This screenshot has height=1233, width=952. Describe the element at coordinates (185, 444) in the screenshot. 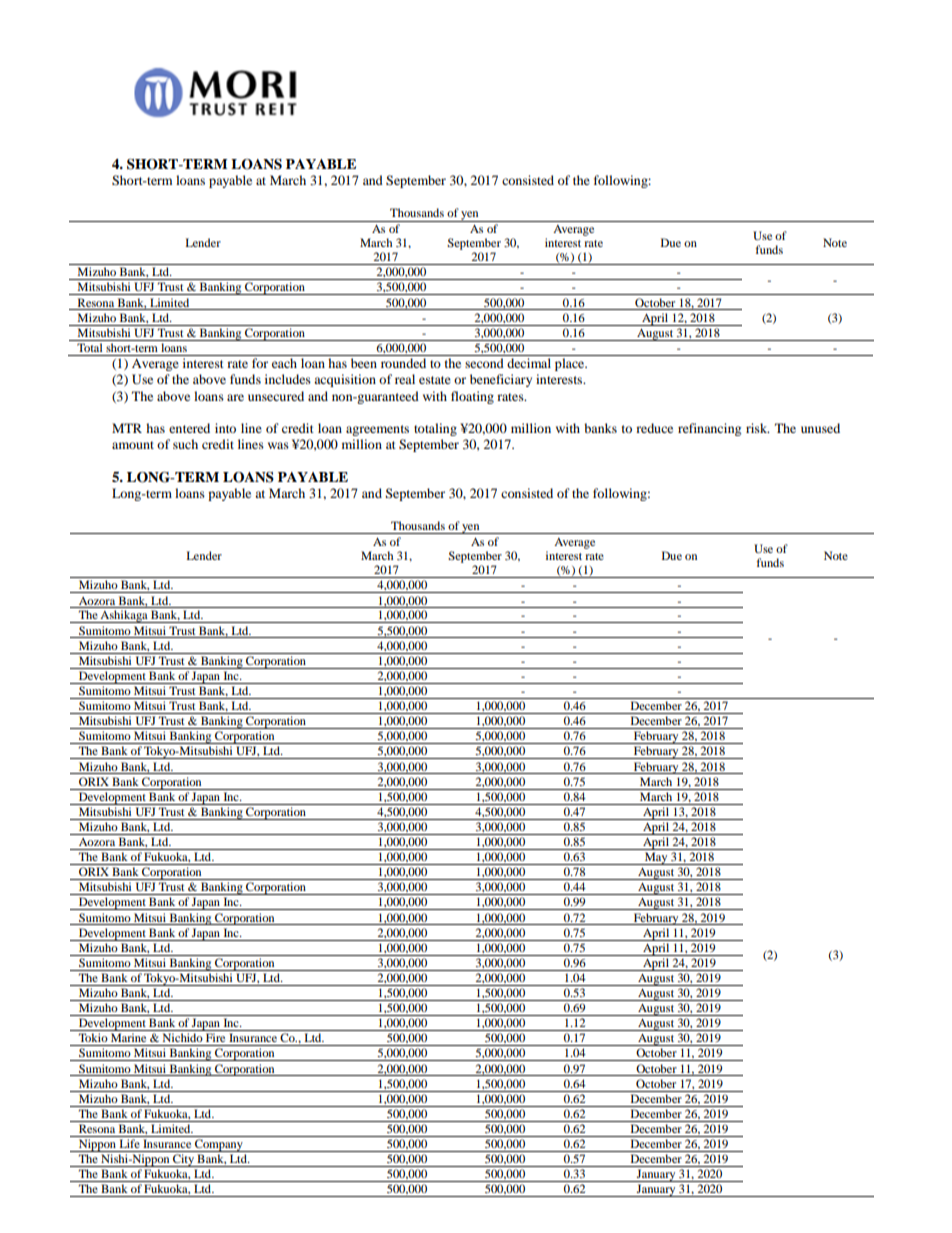

I see `such` at that location.
